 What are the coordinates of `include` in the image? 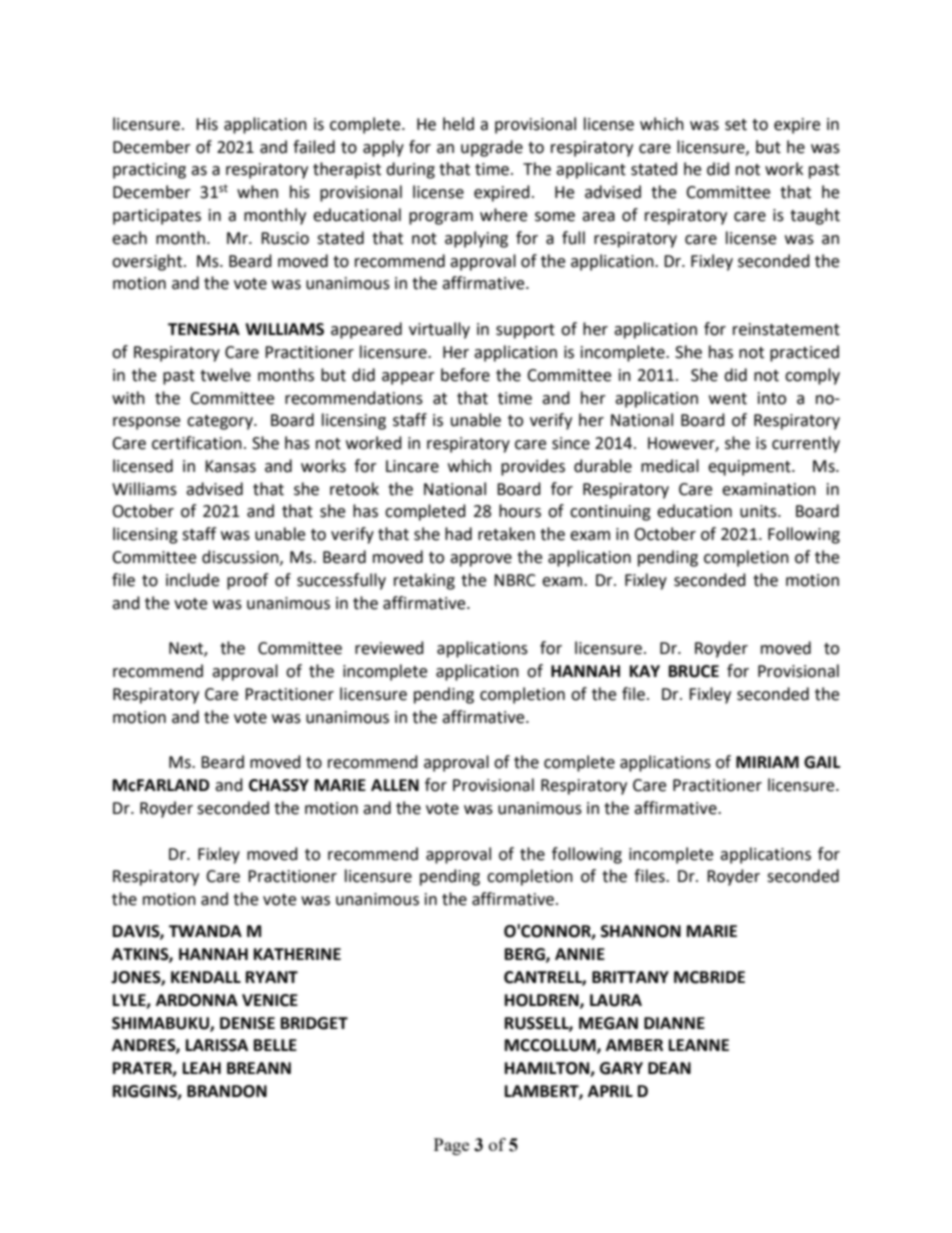 It's located at (192, 580).
